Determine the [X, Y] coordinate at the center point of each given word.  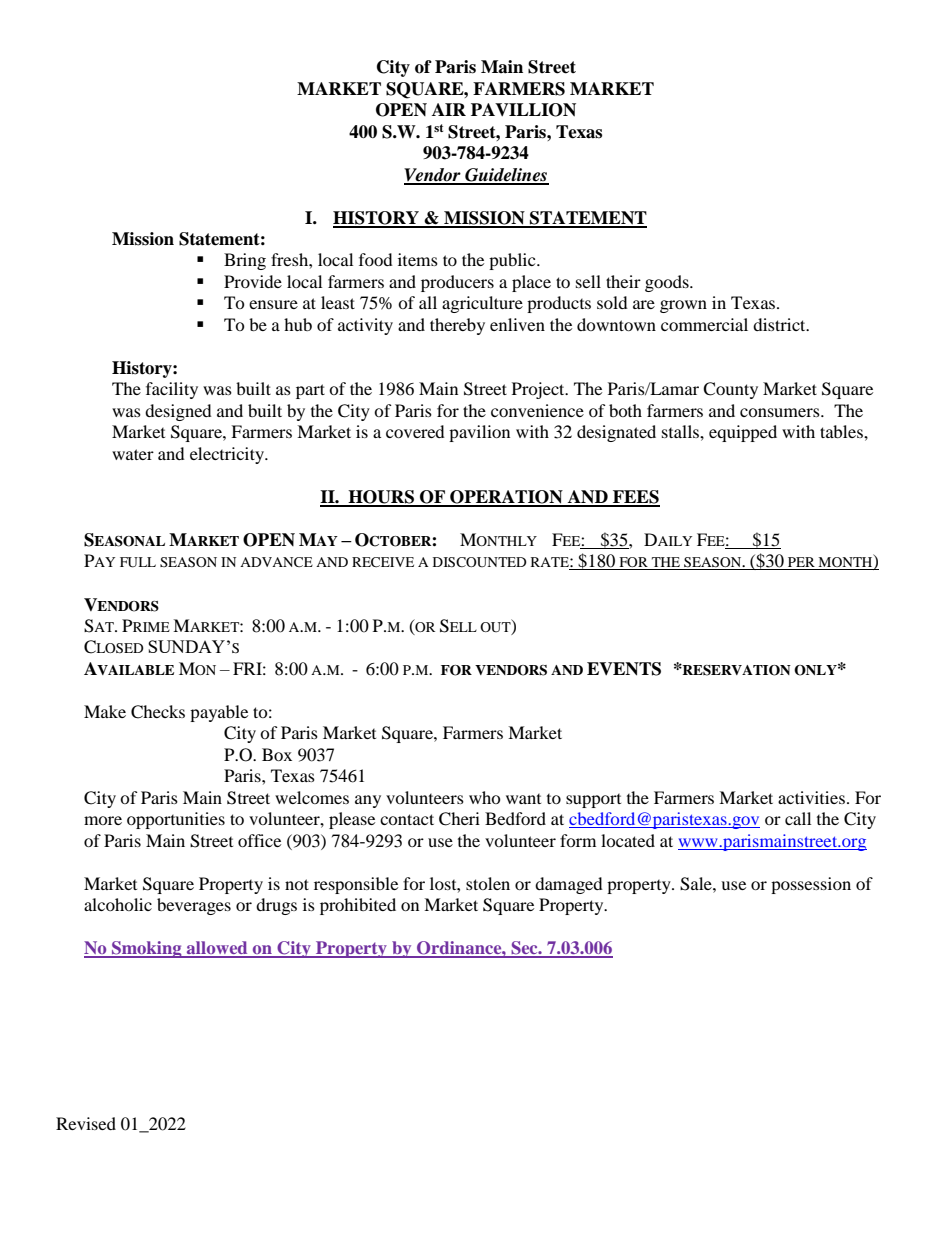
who [485, 797]
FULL [138, 562]
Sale [697, 884]
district [780, 324]
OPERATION [506, 498]
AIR [449, 109]
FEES [635, 498]
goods [668, 283]
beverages [194, 906]
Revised [86, 1123]
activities [811, 797]
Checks [158, 712]
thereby [457, 326]
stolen [488, 883]
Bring [245, 261]
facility [172, 390]
